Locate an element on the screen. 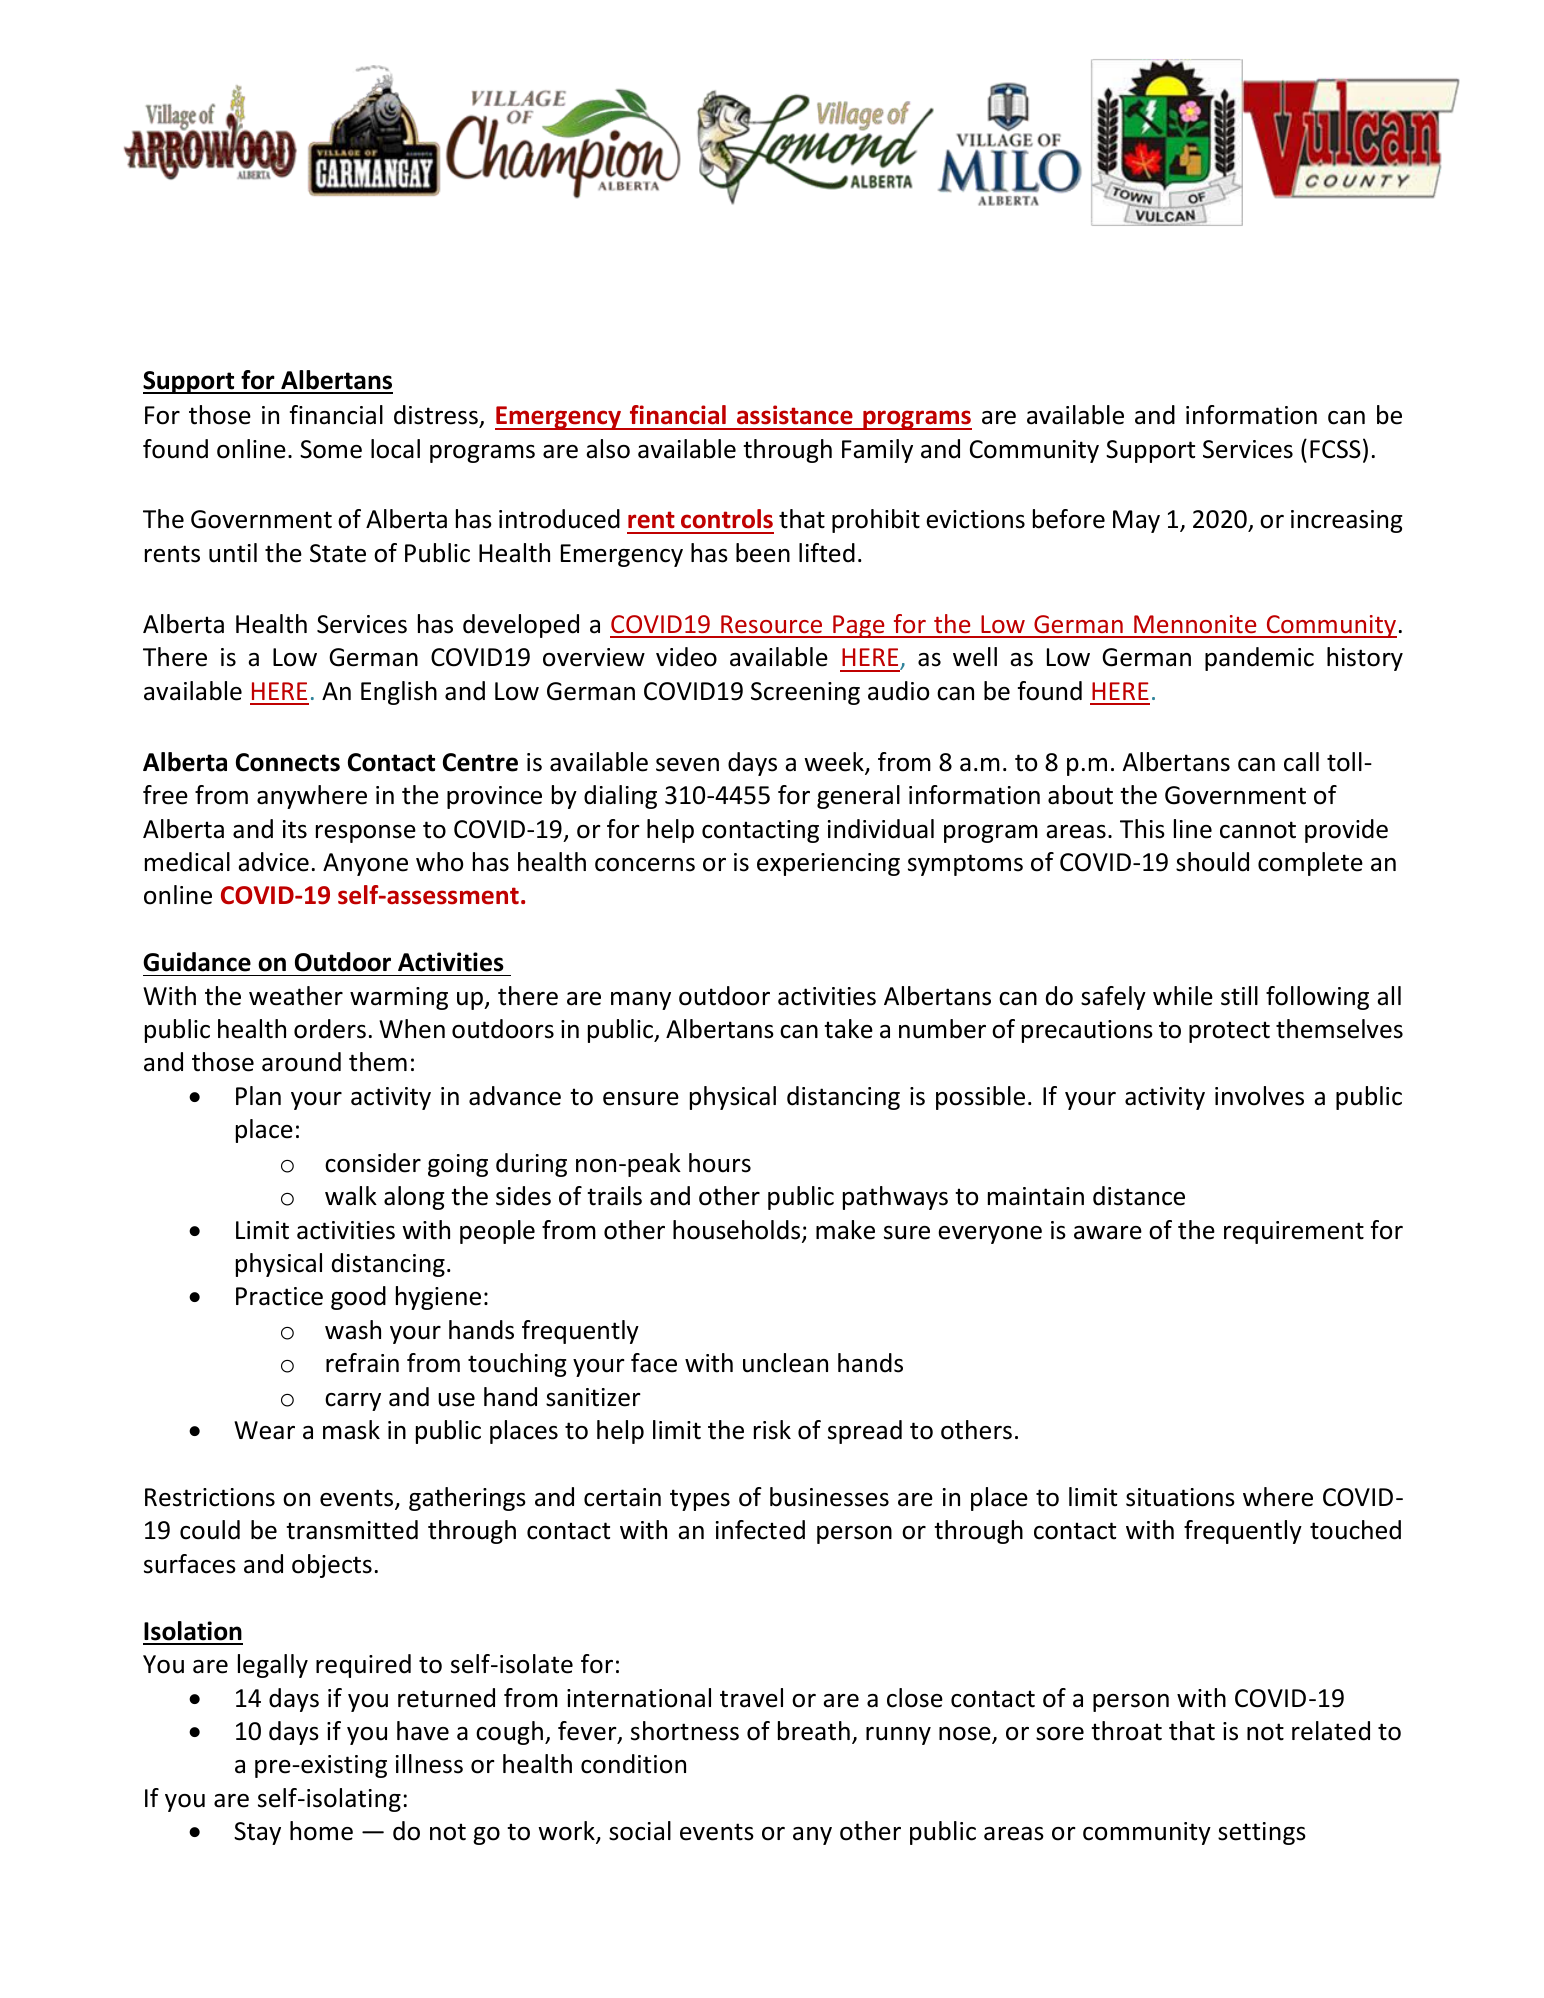 This screenshot has width=1544, height=1998. Anyone is located at coordinates (365, 864).
